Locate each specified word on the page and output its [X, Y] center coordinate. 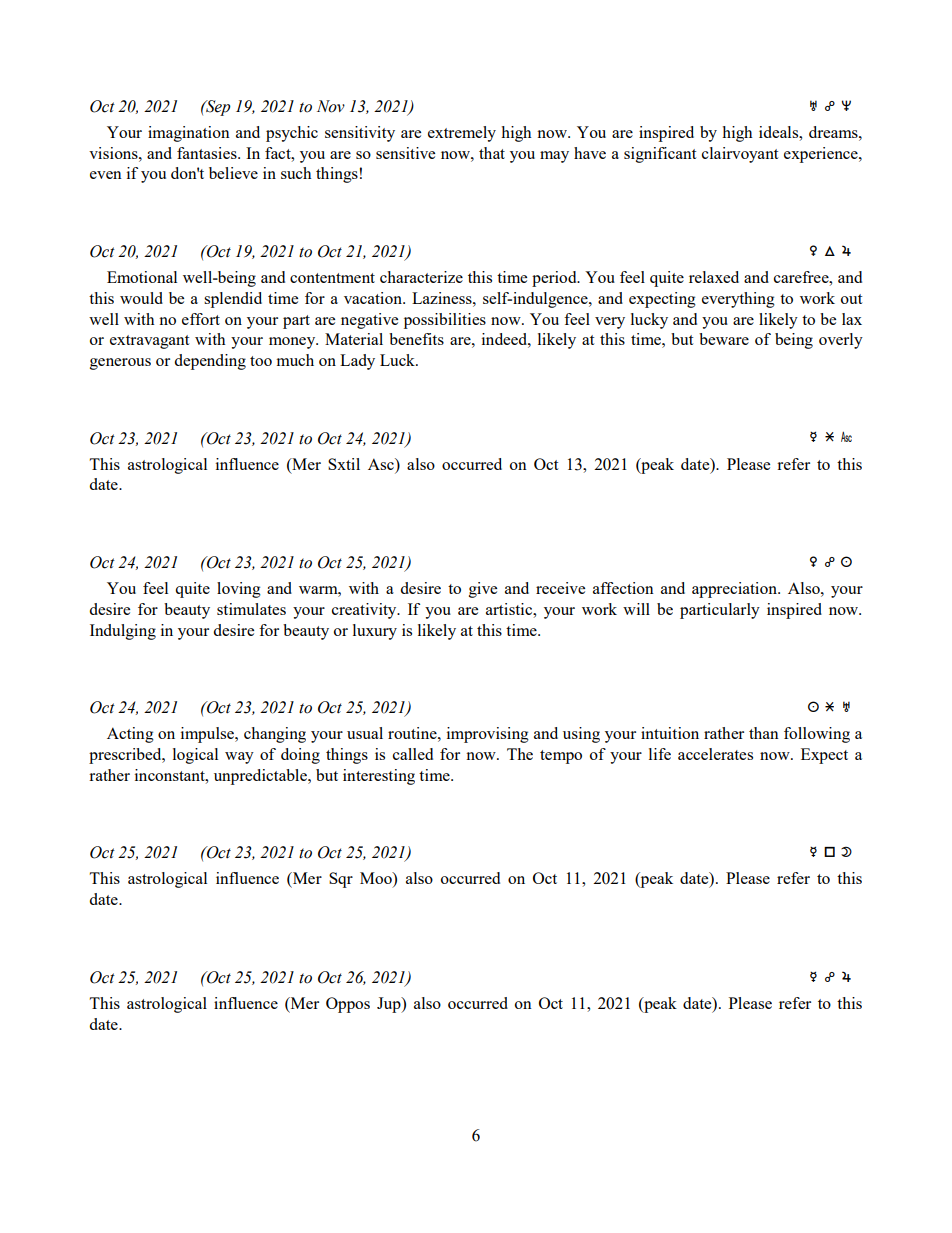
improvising [488, 735]
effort [201, 319]
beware [724, 339]
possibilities [445, 321]
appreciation [735, 590]
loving [239, 590]
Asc [382, 464]
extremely [462, 134]
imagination [189, 134]
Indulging [123, 632]
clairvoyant [740, 155]
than [764, 733]
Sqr [341, 880]
